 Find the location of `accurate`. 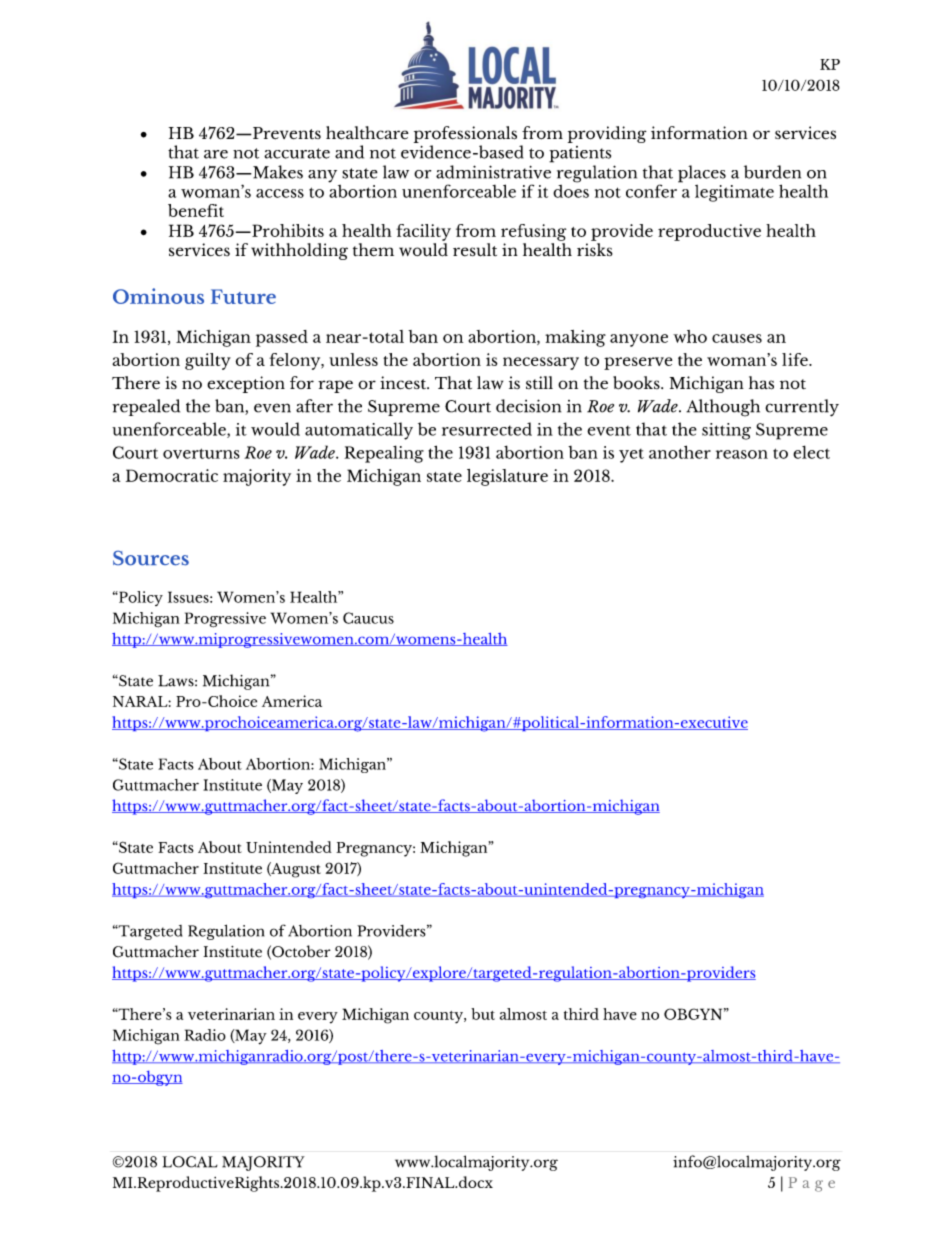

accurate is located at coordinates (297, 153).
